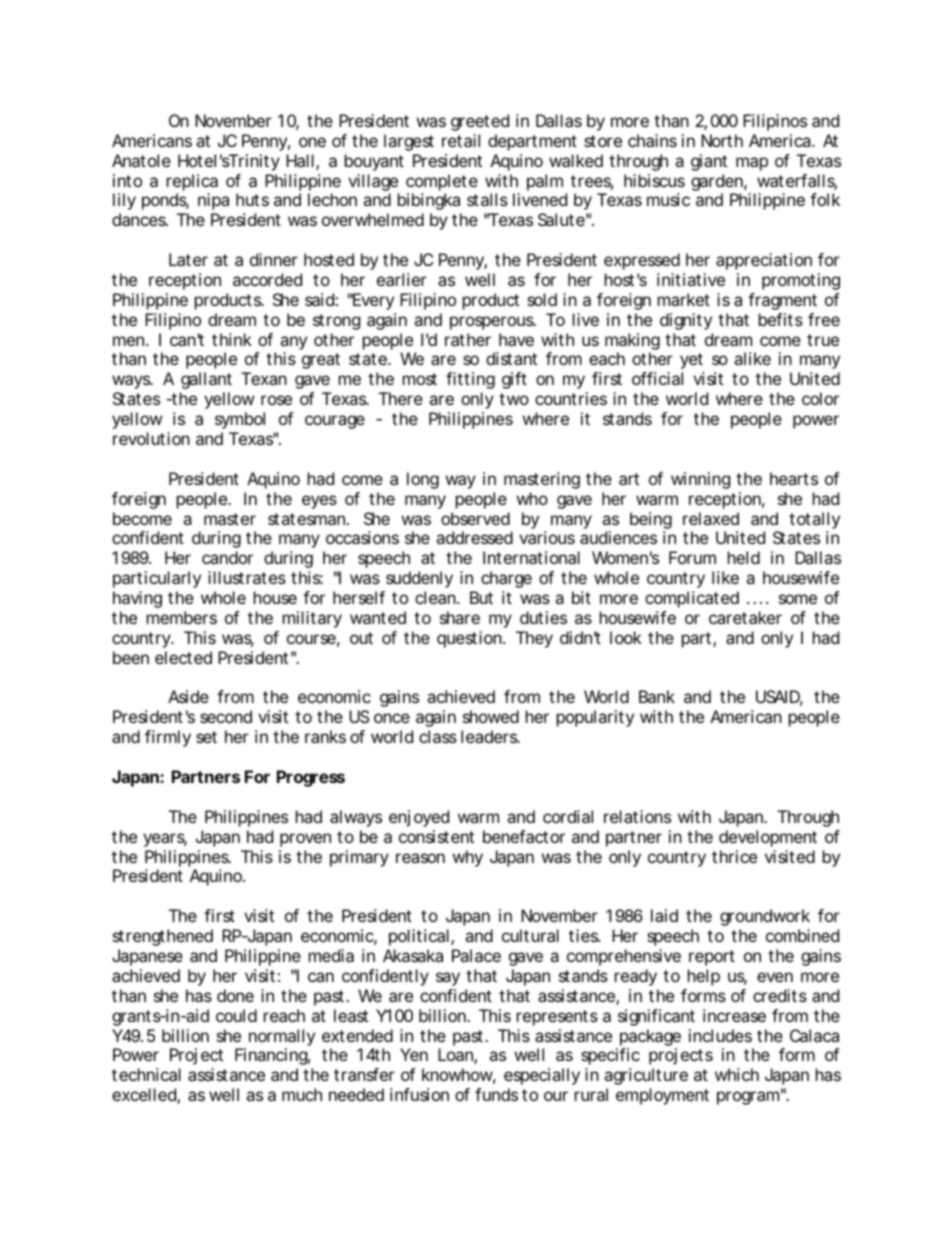  I want to click on There, so click(401, 398).
